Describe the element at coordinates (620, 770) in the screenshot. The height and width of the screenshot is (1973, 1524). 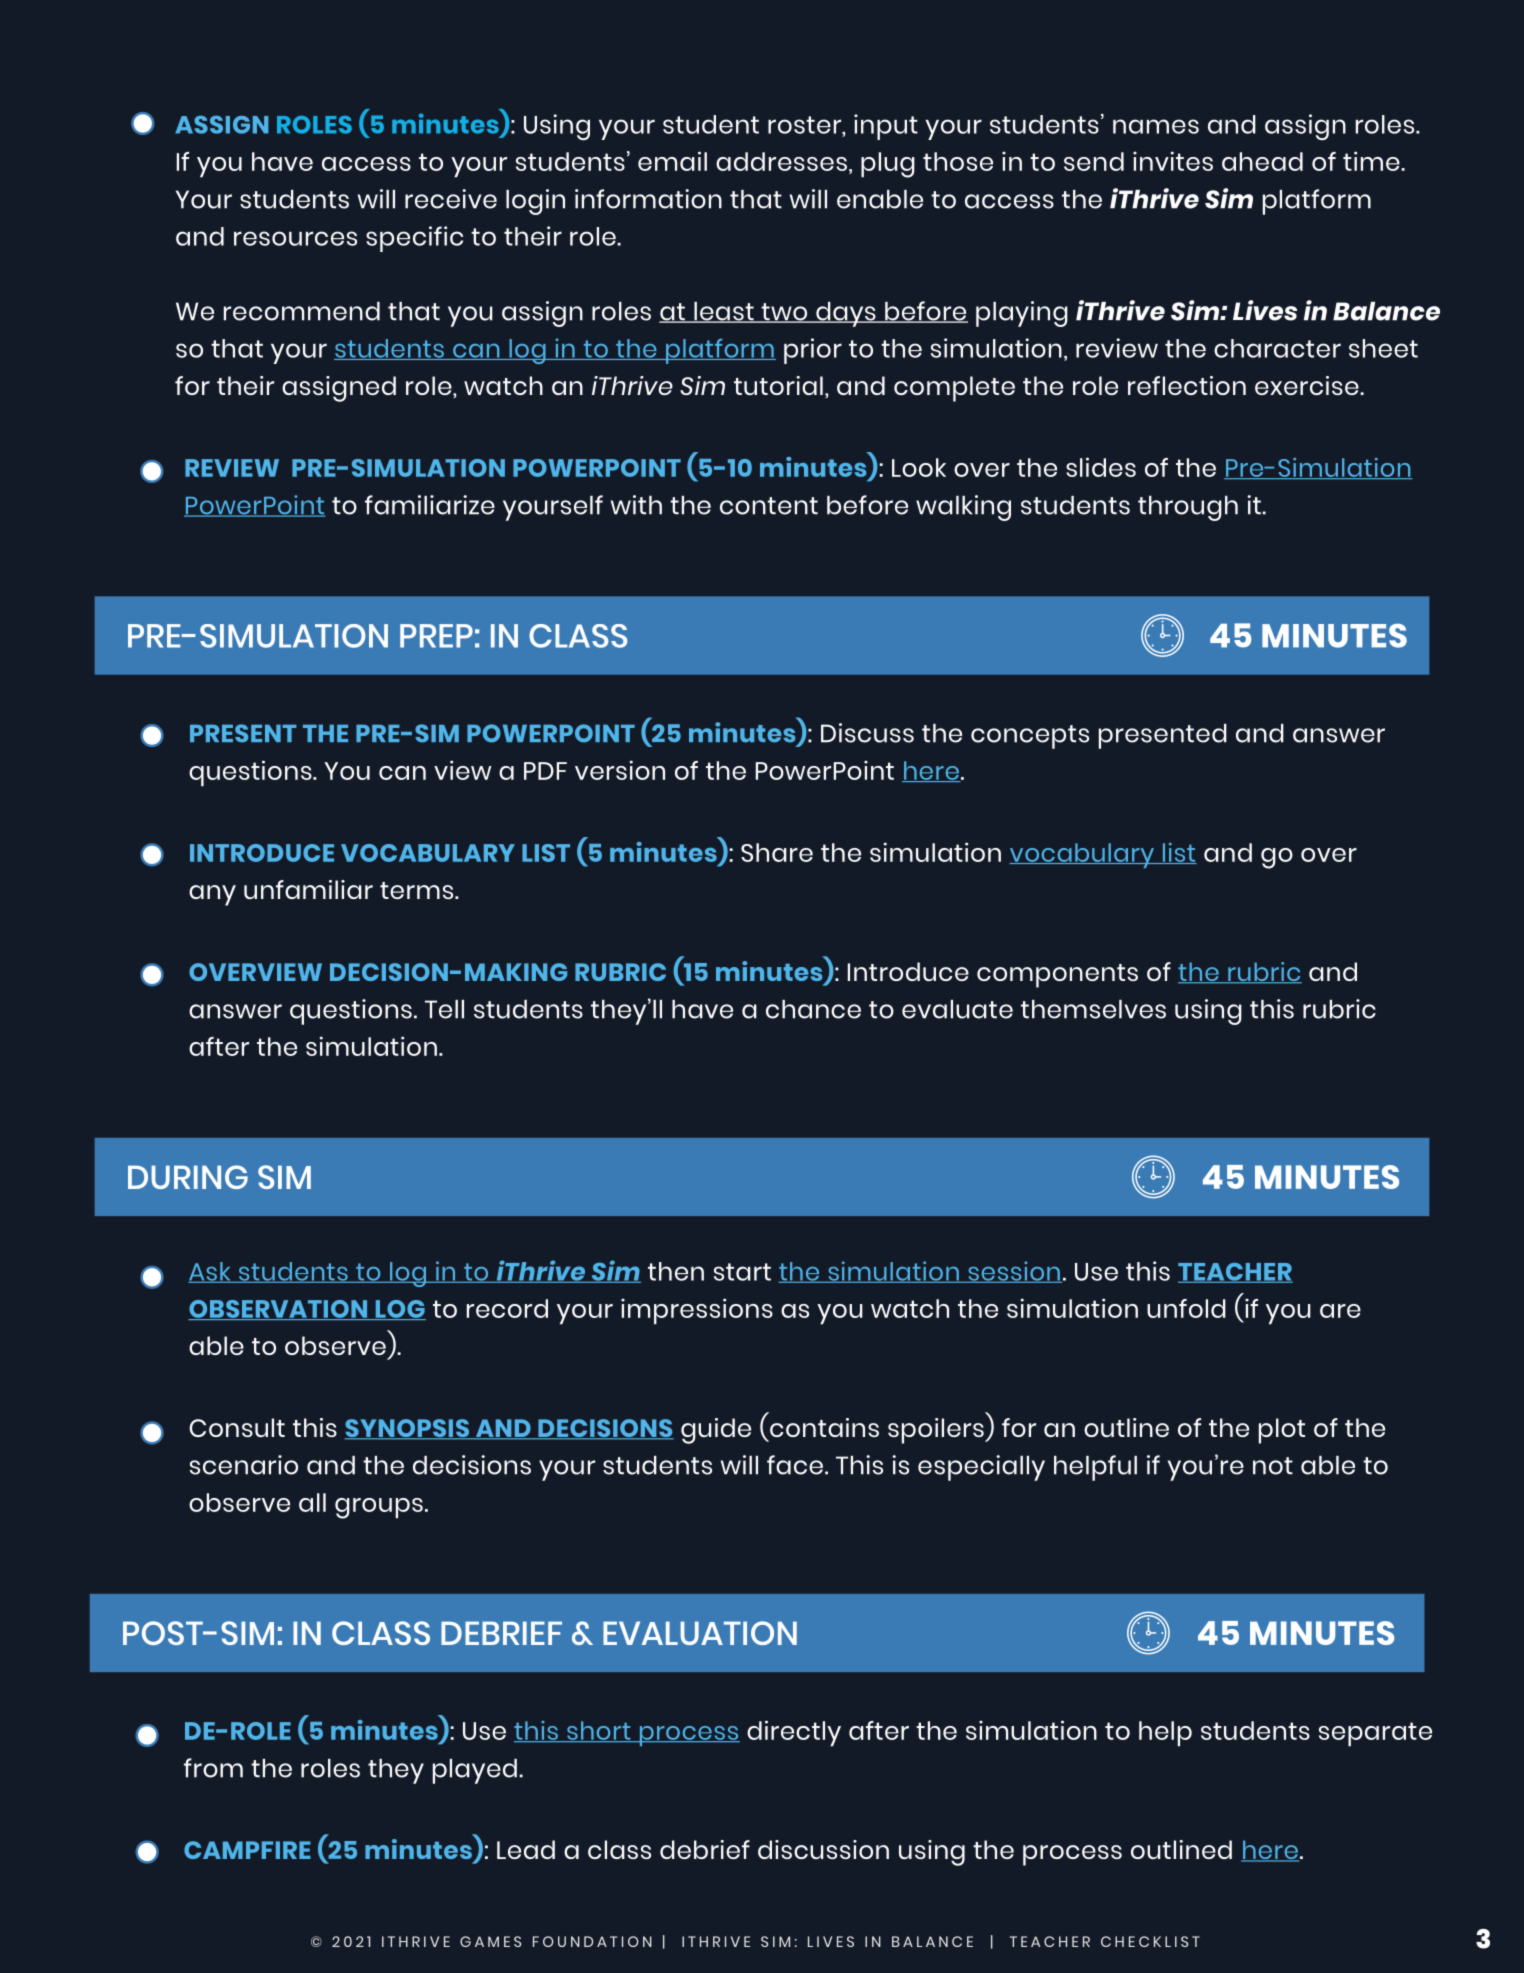
I see `version` at that location.
